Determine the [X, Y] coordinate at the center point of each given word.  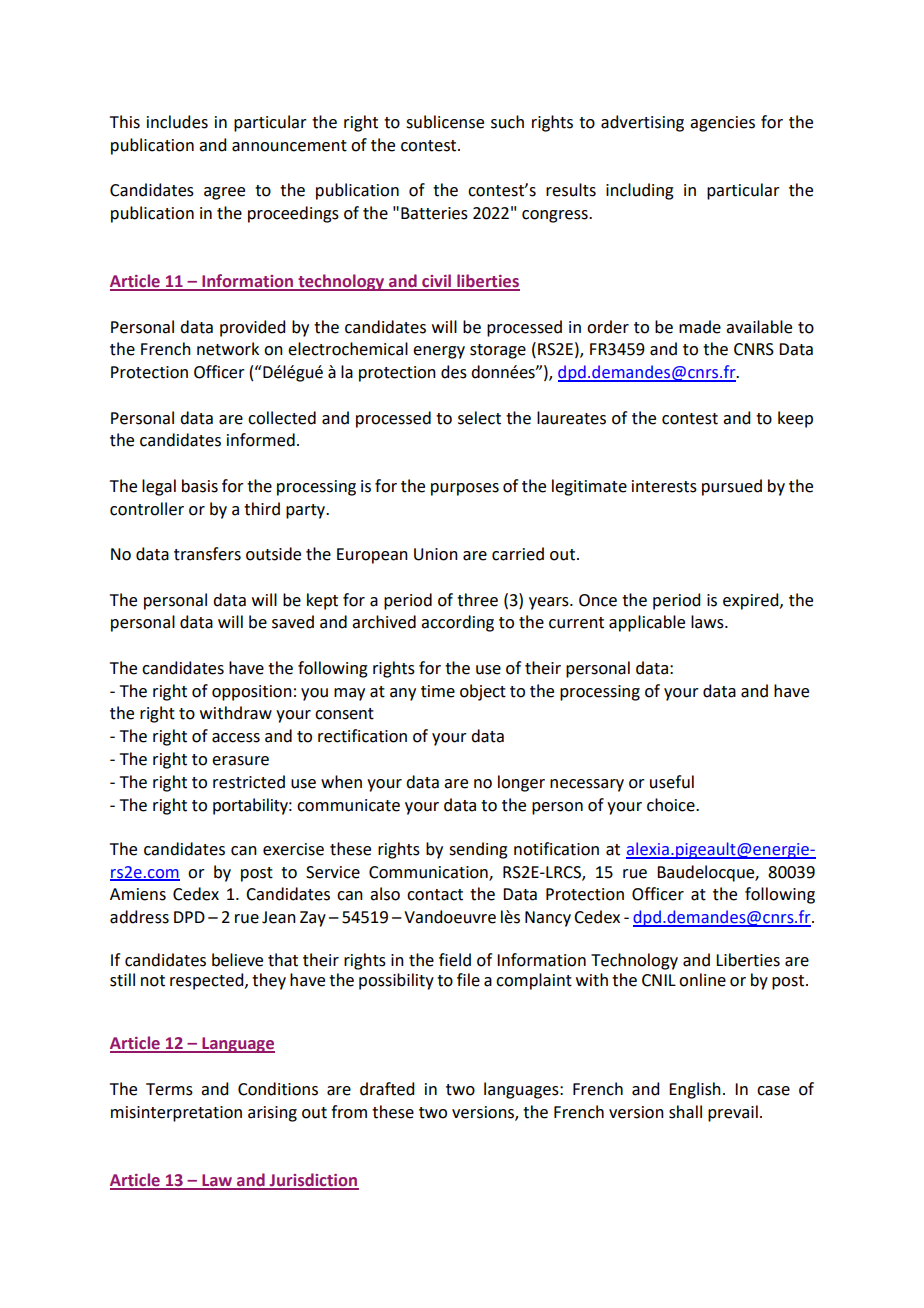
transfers [207, 554]
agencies [722, 124]
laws [708, 622]
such [507, 122]
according [457, 623]
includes [177, 122]
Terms [169, 1089]
